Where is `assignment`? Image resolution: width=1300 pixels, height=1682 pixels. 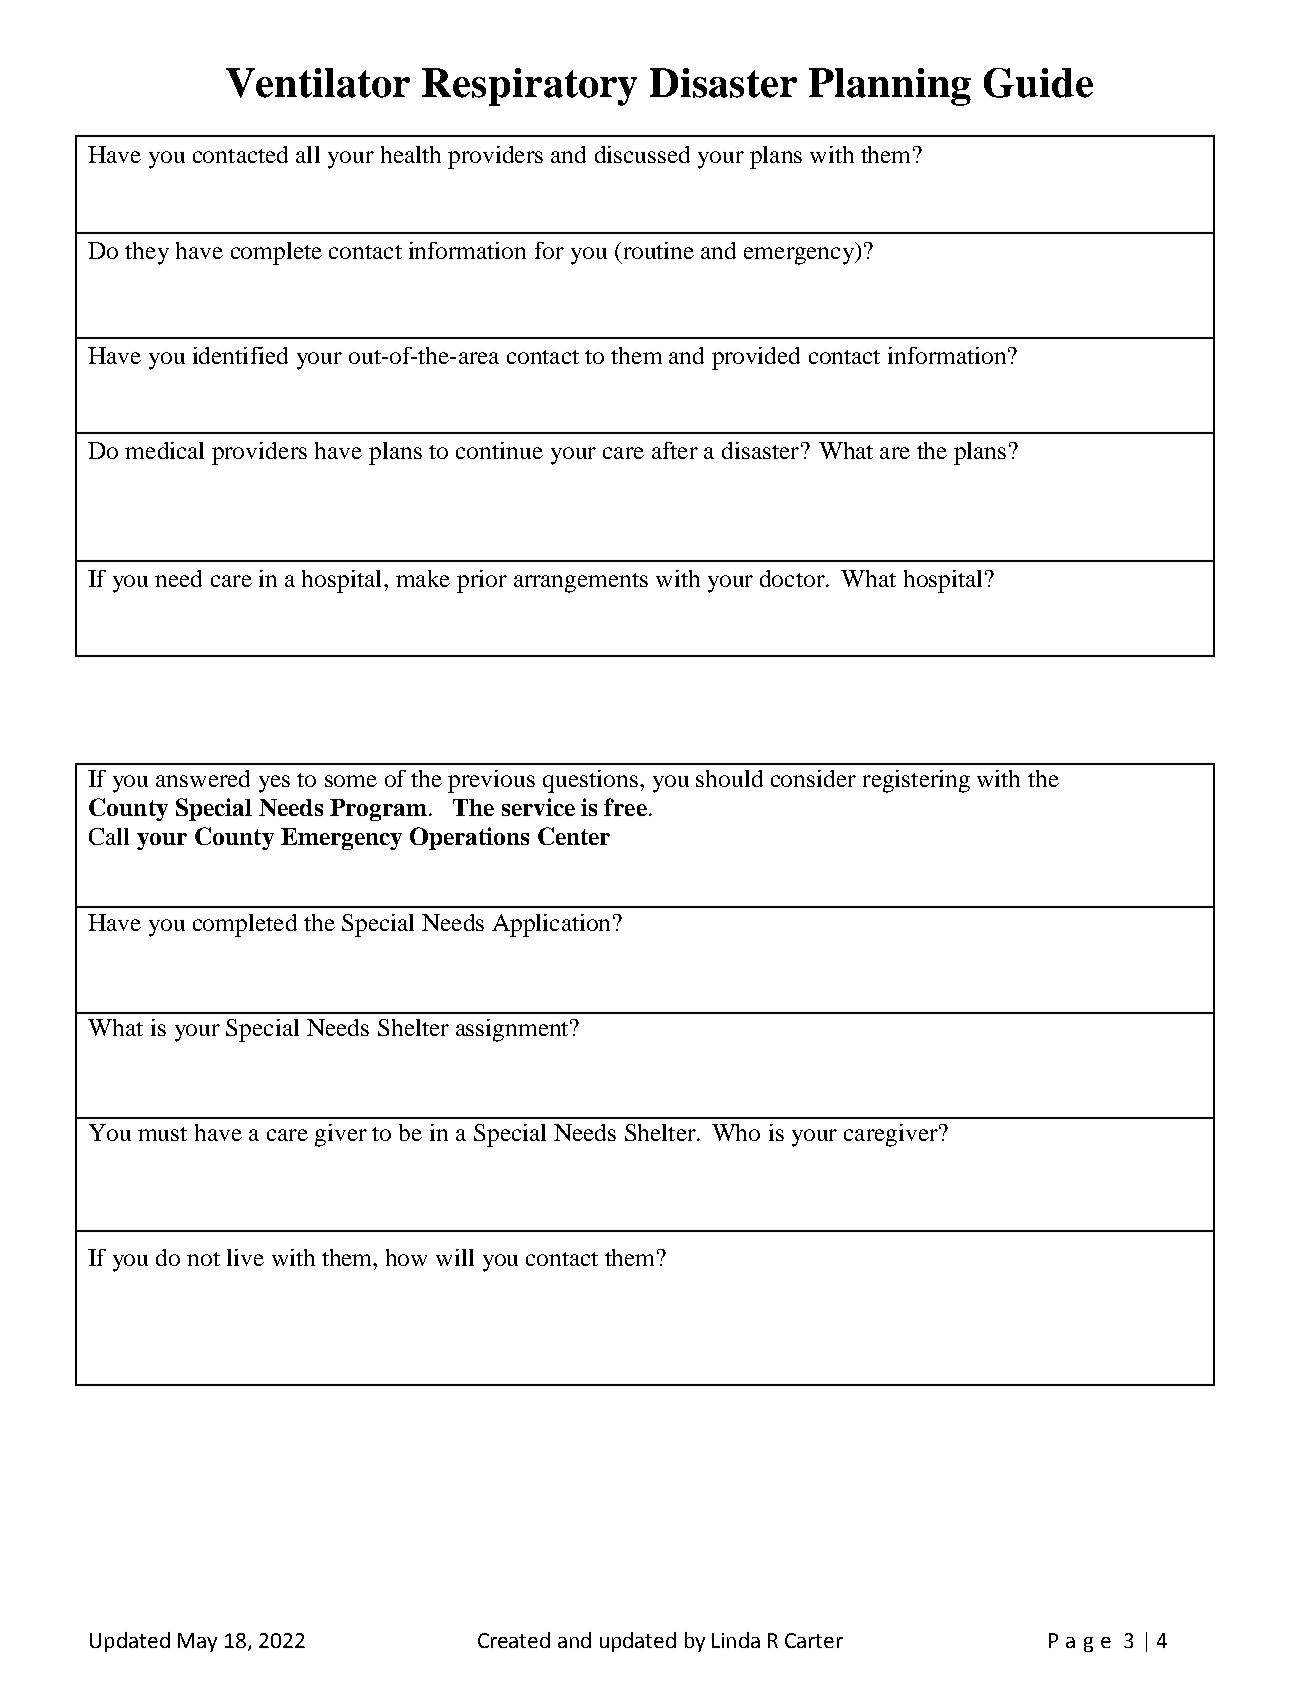 assignment is located at coordinates (513, 1030).
